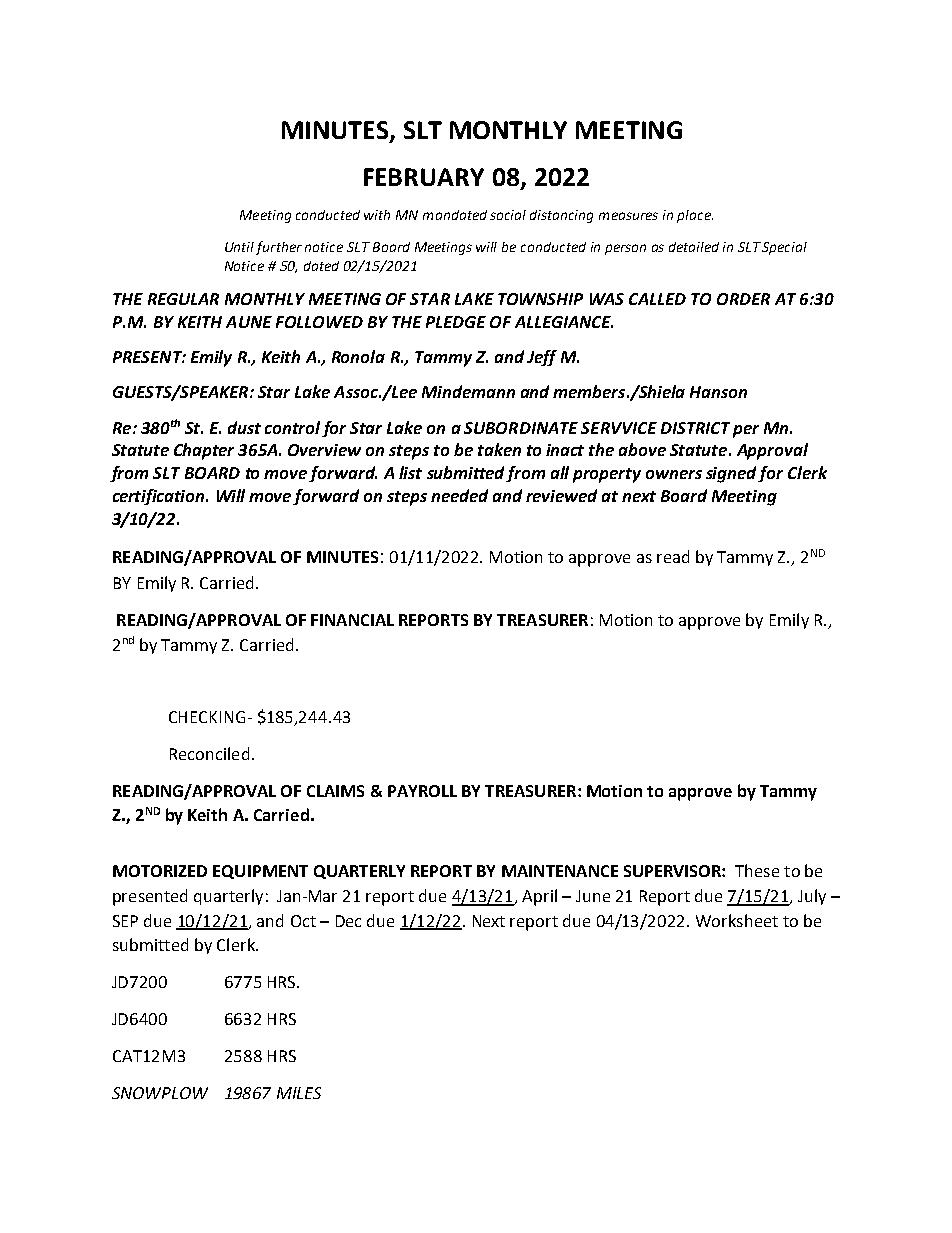 The image size is (952, 1233). What do you see at coordinates (352, 620) in the screenshot?
I see `FINANCIAL` at bounding box center [352, 620].
